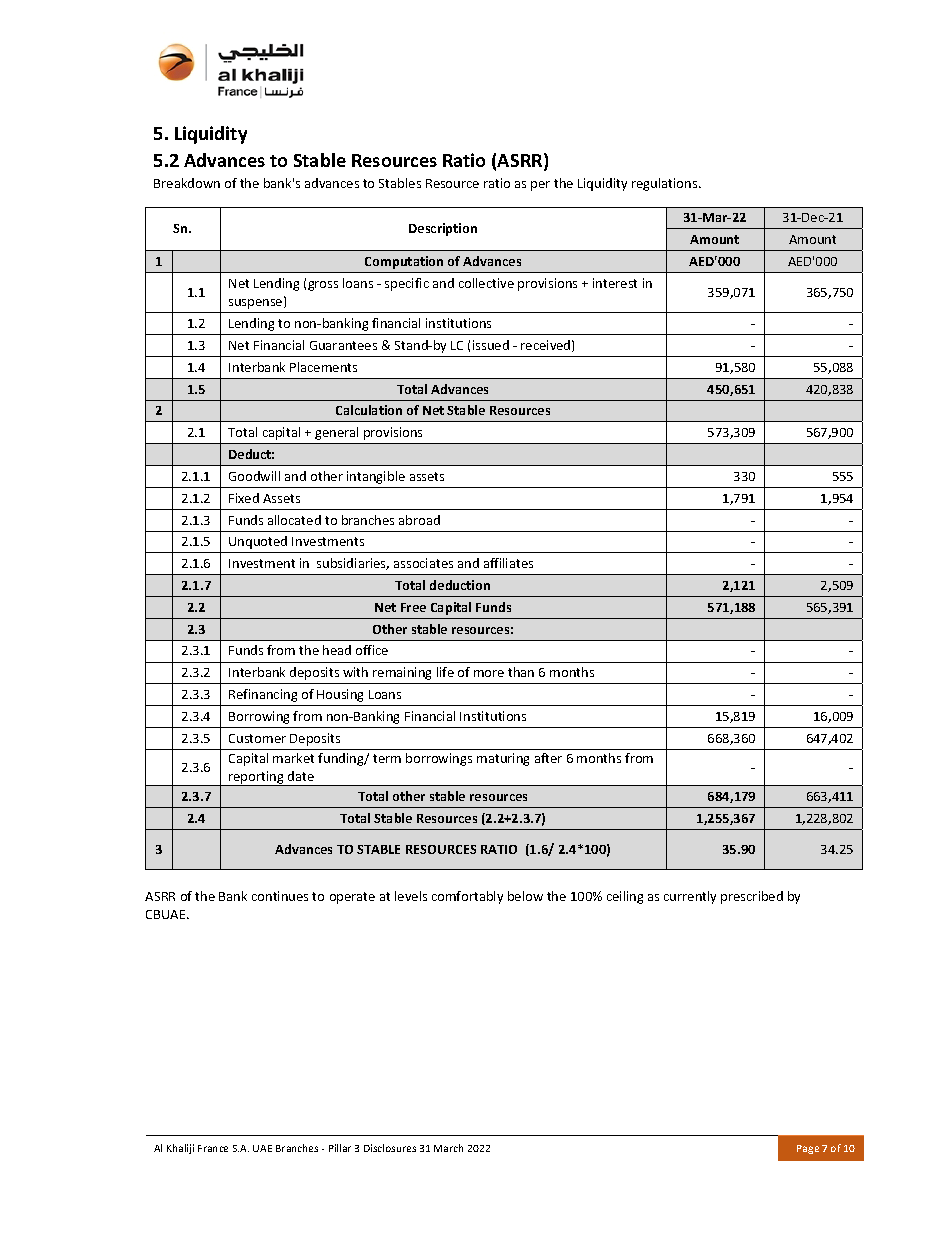 This screenshot has width=952, height=1233. What do you see at coordinates (489, 673) in the screenshot?
I see `more` at bounding box center [489, 673].
